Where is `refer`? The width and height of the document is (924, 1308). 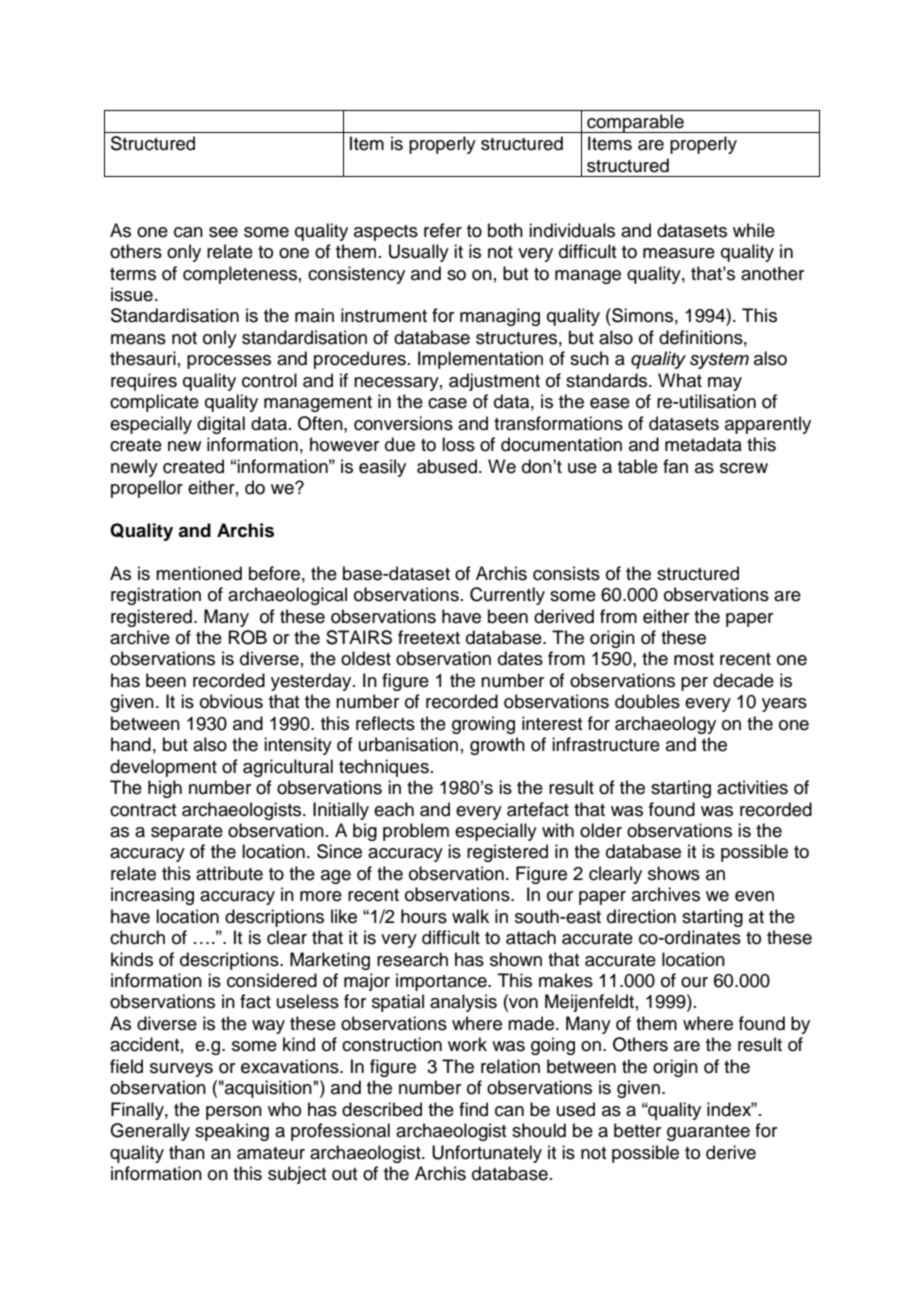
refer is located at coordinates (443, 230).
